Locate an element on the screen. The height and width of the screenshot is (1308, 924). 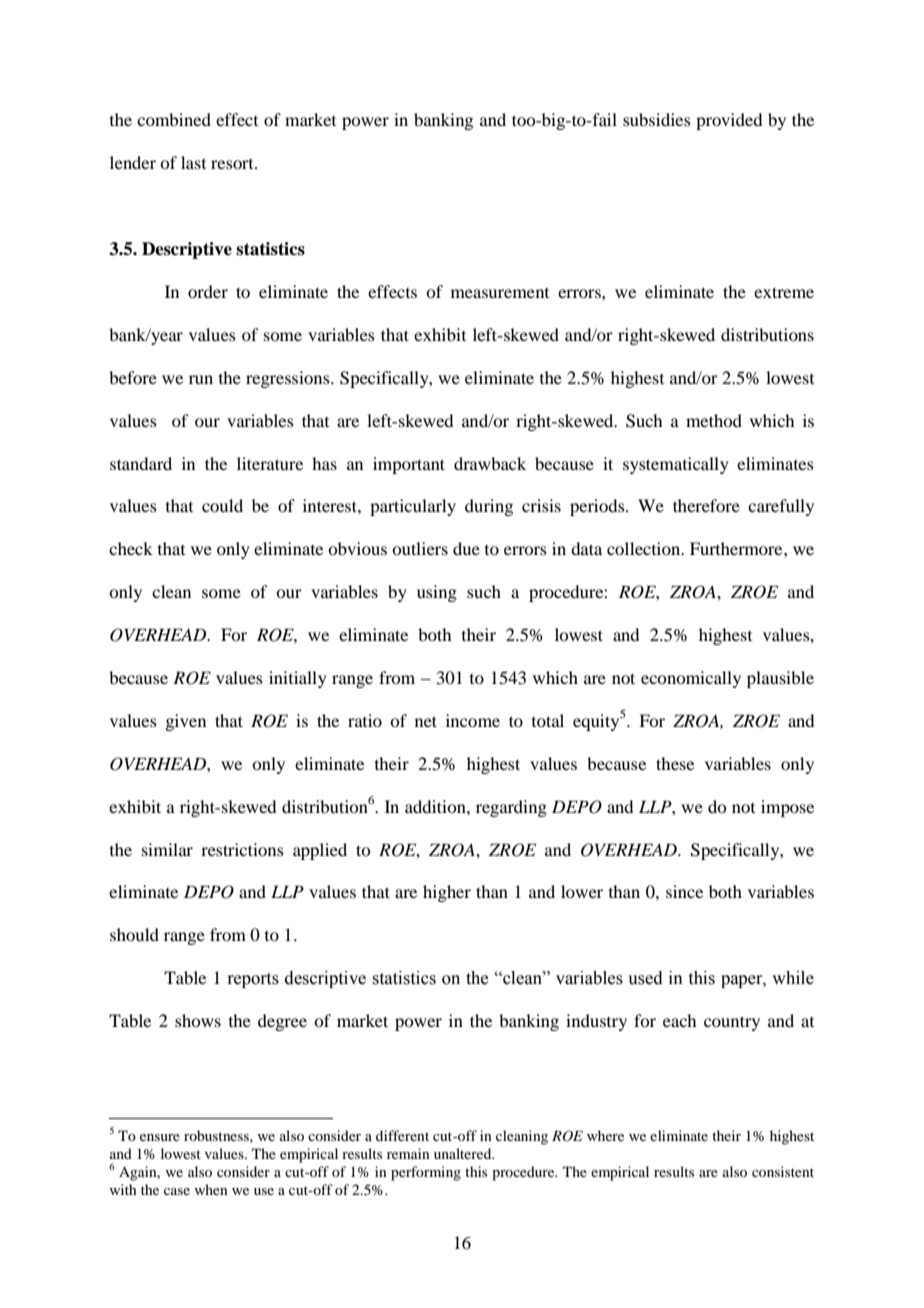
last is located at coordinates (193, 162).
